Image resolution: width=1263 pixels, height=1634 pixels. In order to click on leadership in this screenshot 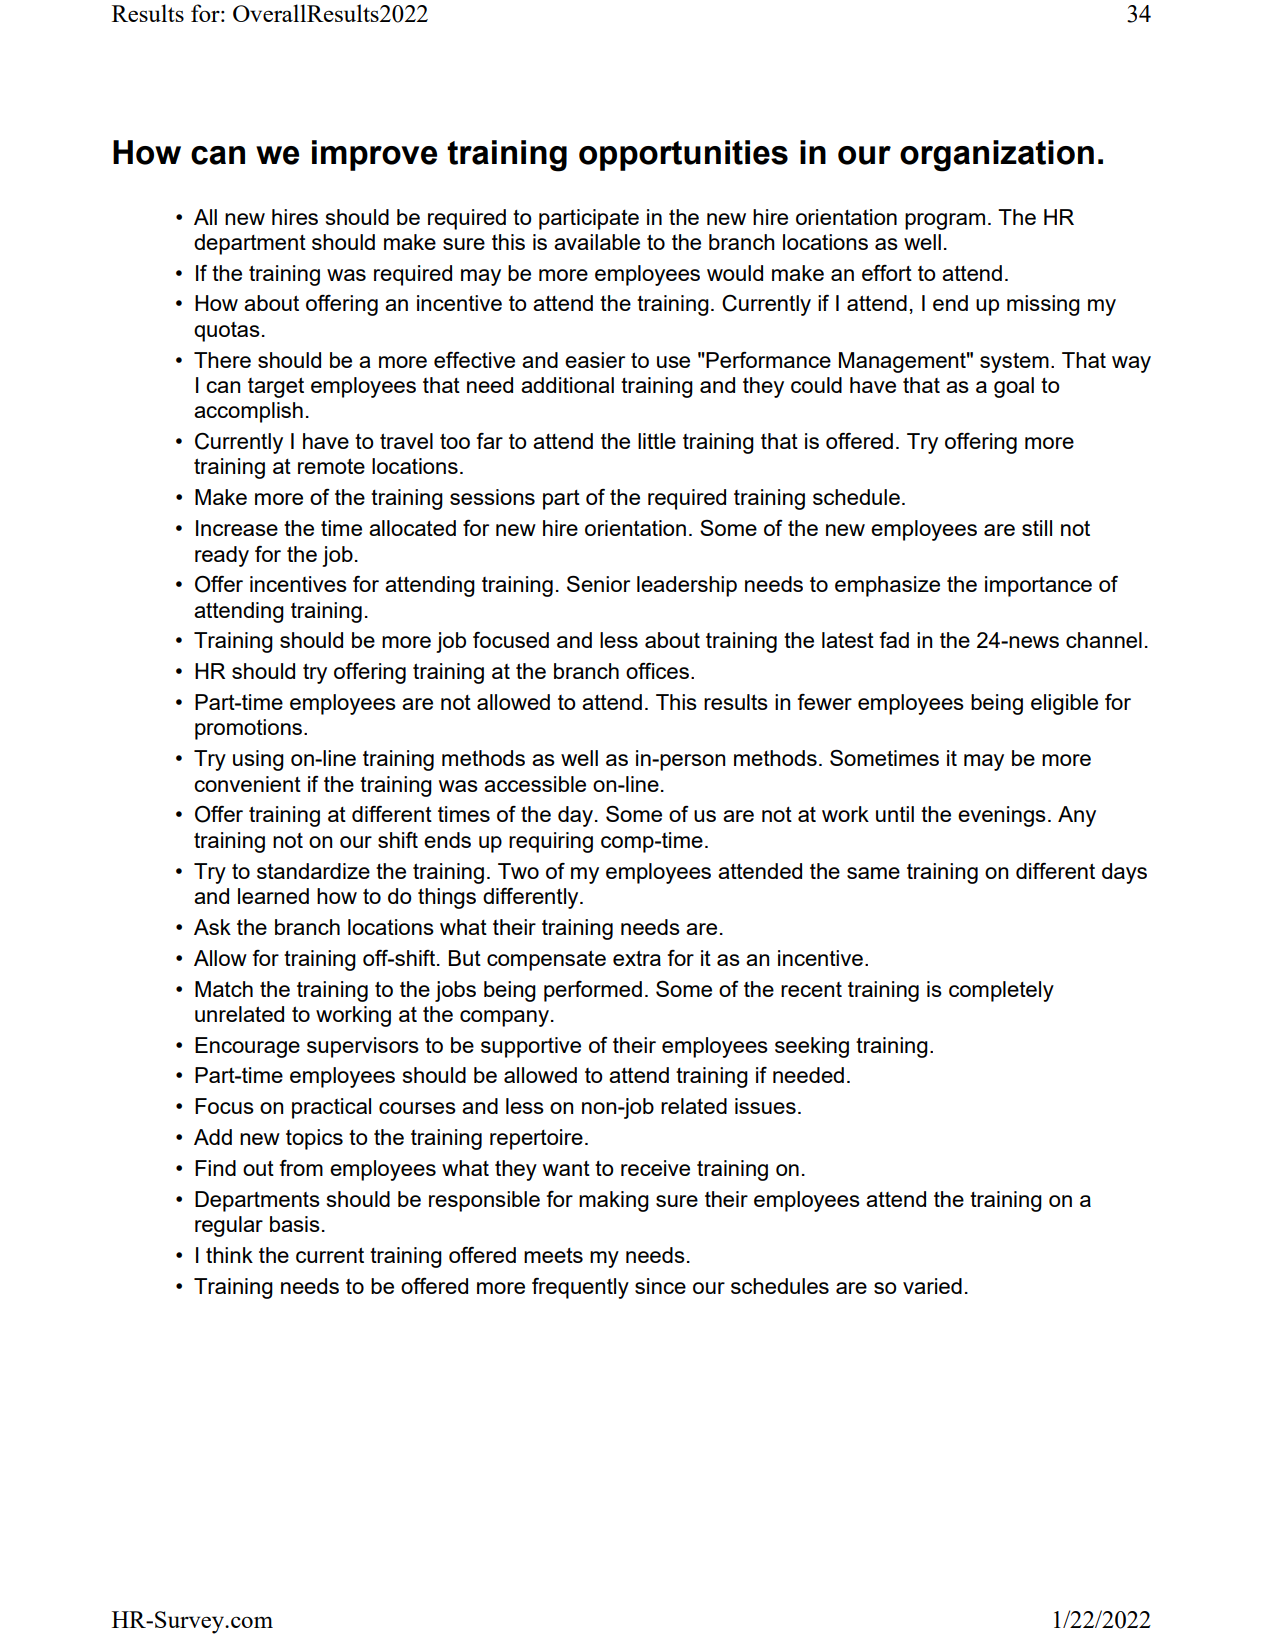, I will do `click(687, 586)`.
